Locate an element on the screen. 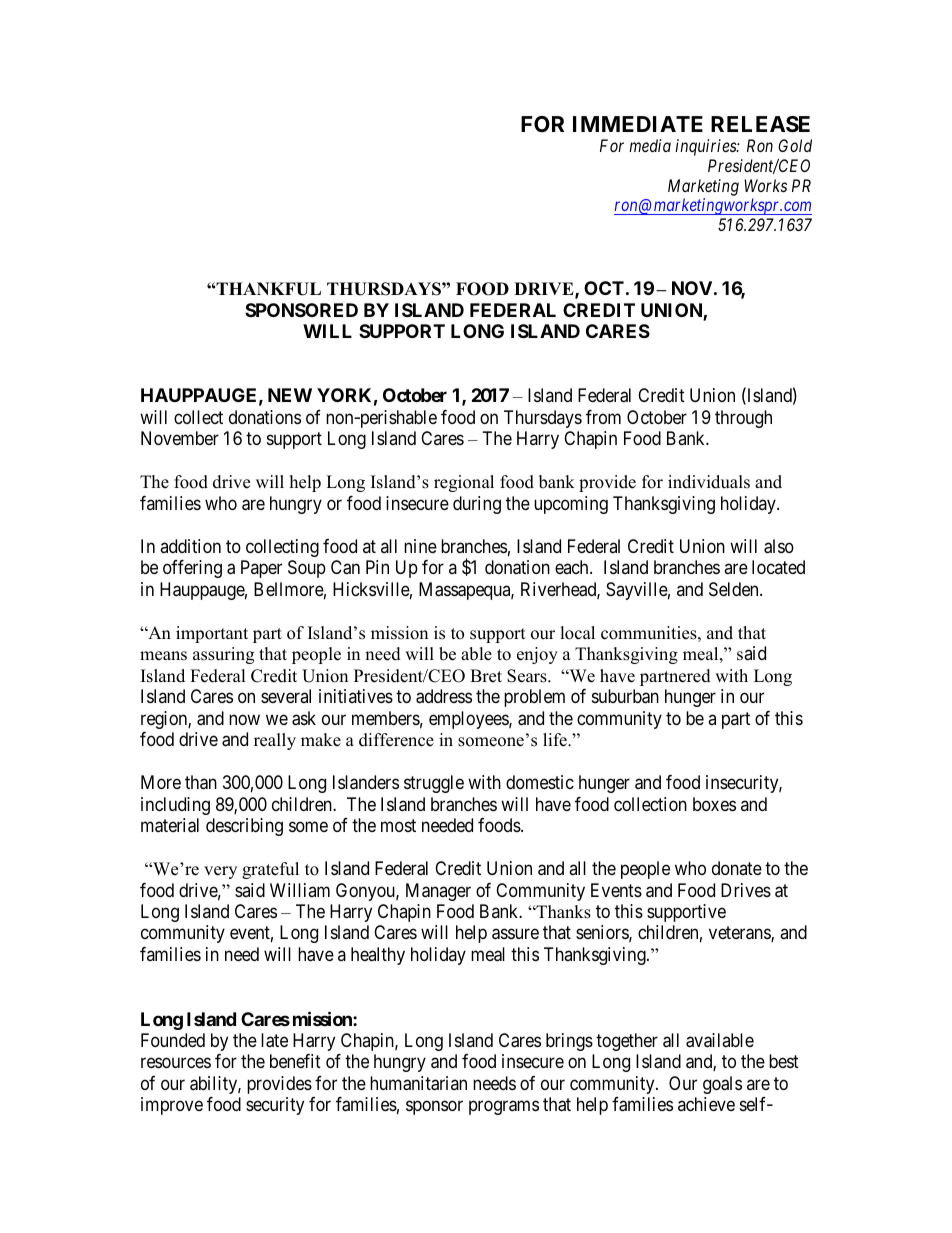 The height and width of the screenshot is (1233, 952). RELEASE is located at coordinates (760, 124).
